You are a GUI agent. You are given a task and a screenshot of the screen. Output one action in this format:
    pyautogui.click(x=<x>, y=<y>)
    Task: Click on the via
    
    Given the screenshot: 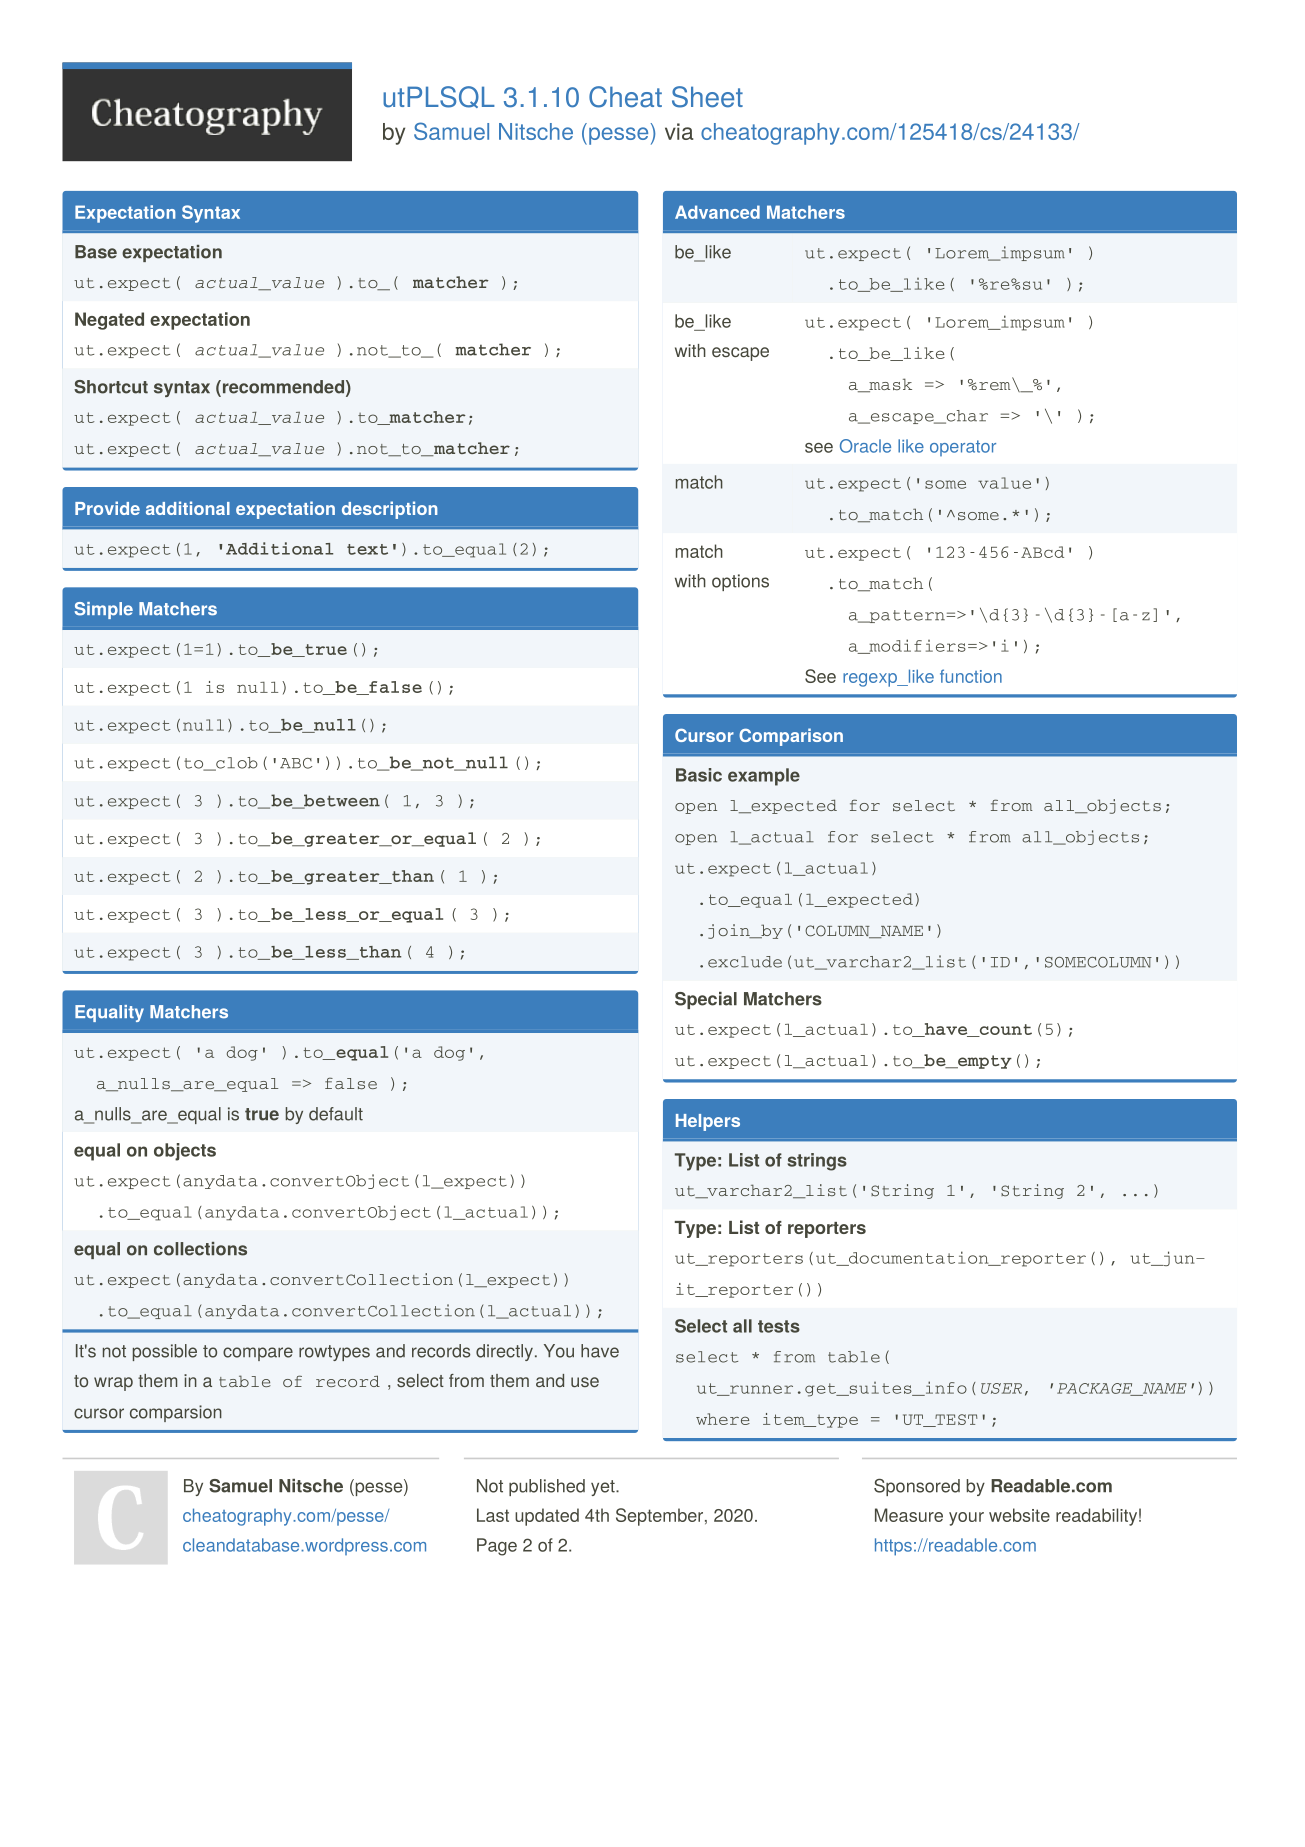 What is the action you would take?
    pyautogui.click(x=679, y=131)
